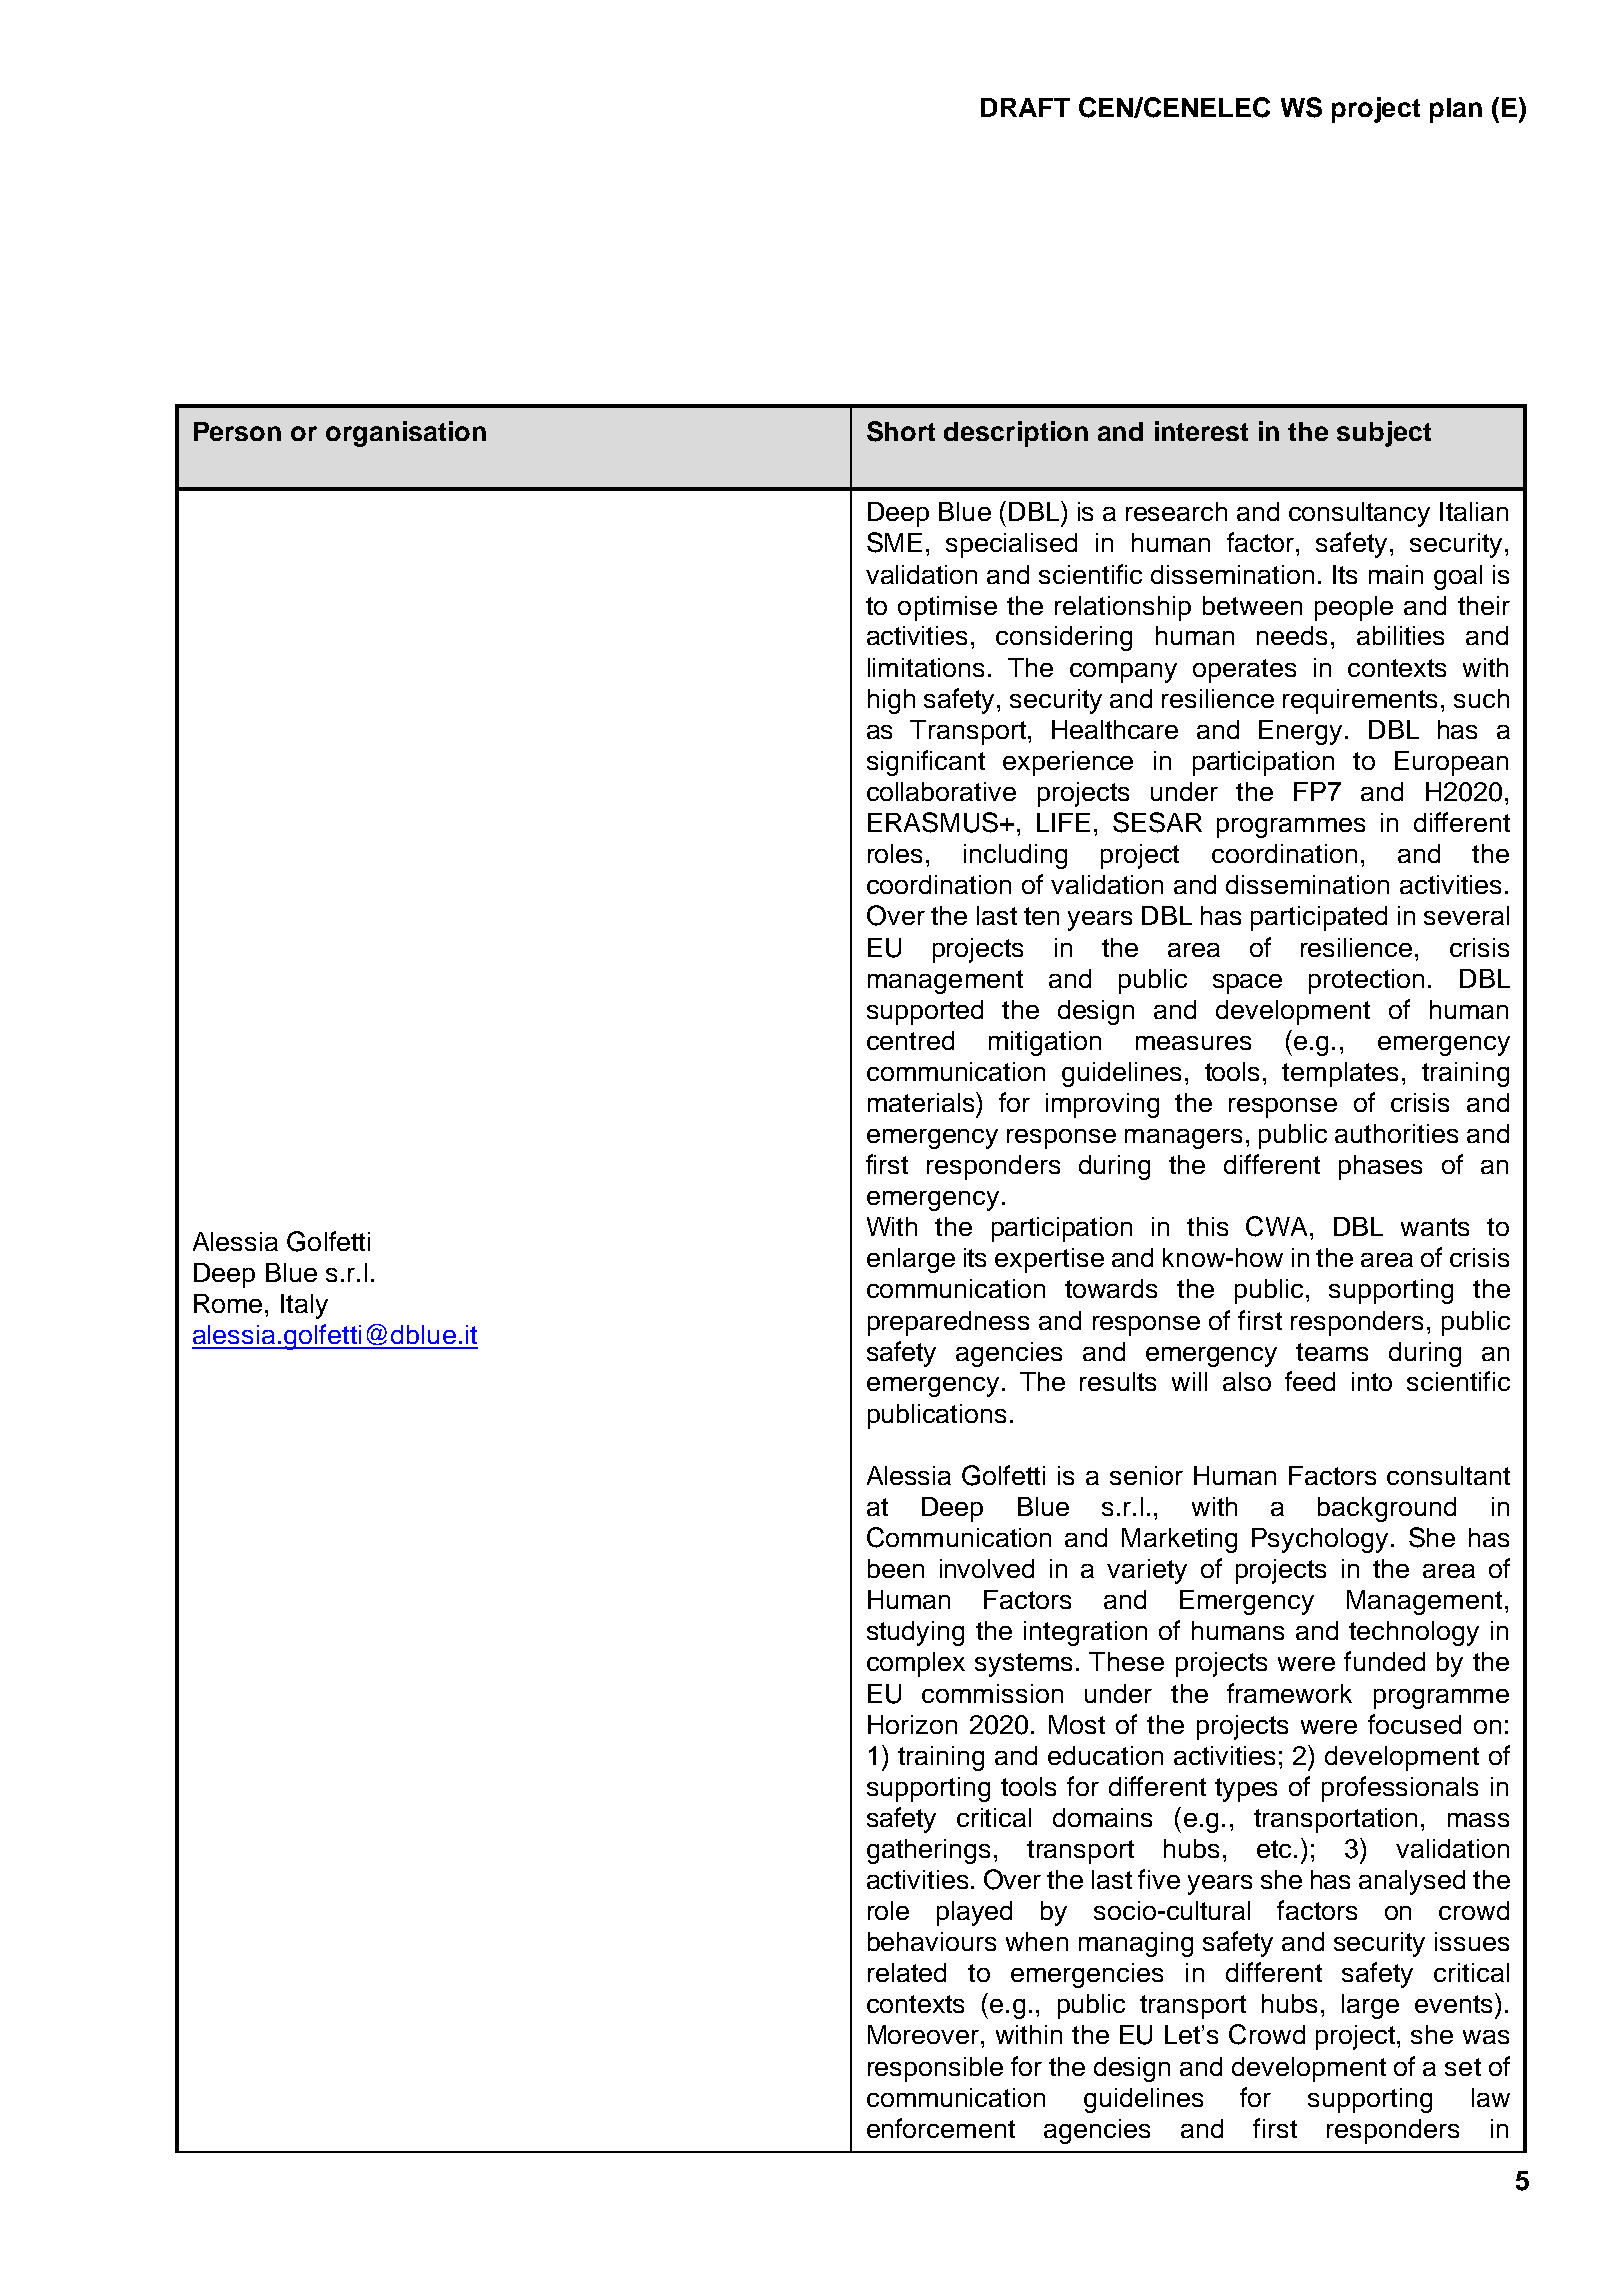  What do you see at coordinates (237, 431) in the image?
I see `Person` at bounding box center [237, 431].
